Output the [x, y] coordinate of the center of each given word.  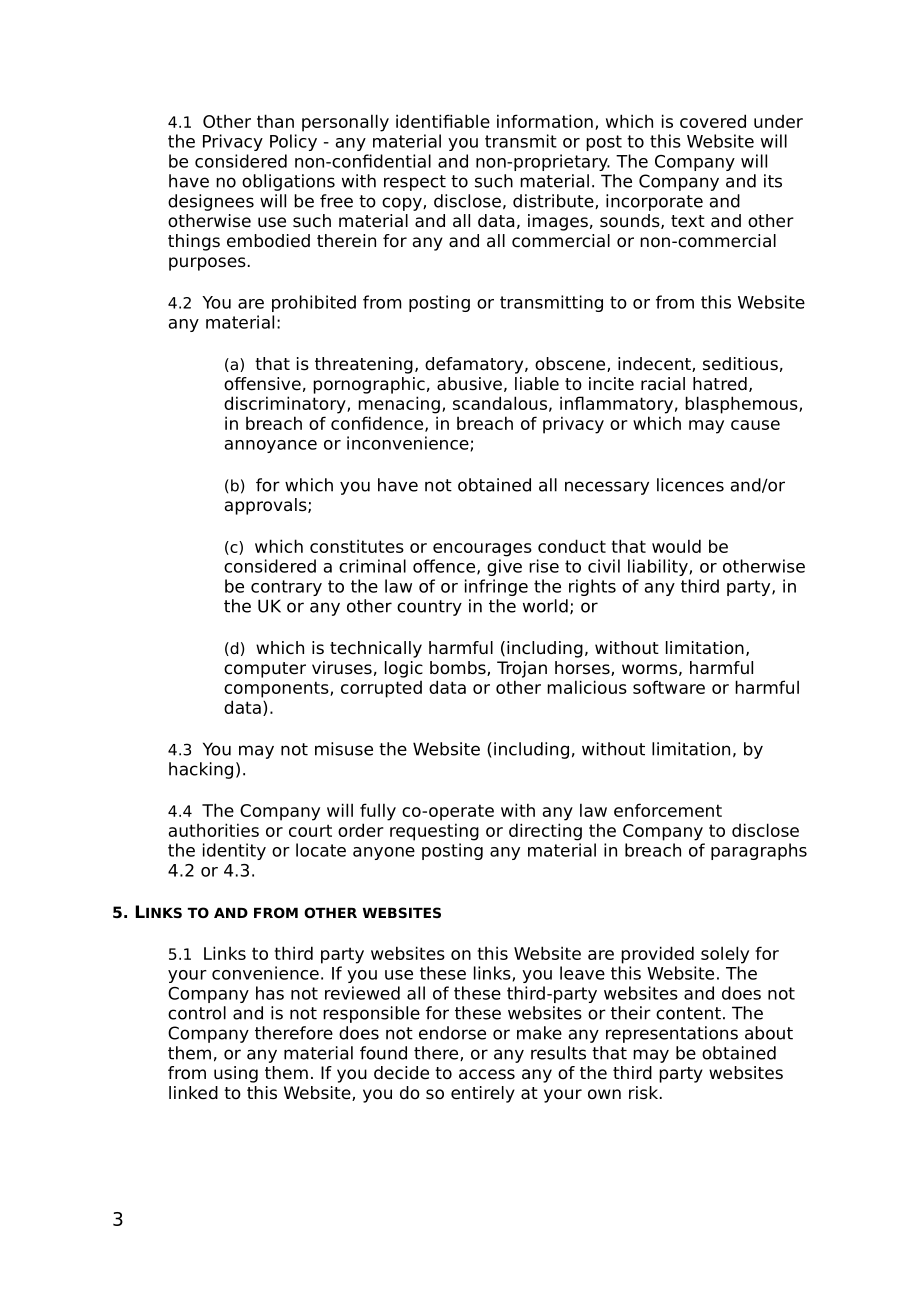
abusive [469, 384]
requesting [434, 832]
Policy [293, 142]
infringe [496, 587]
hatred [720, 384]
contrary [286, 588]
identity [234, 851]
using [236, 1074]
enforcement [668, 810]
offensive [262, 384]
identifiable [443, 121]
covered [713, 121]
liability [658, 567]
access [487, 1074]
